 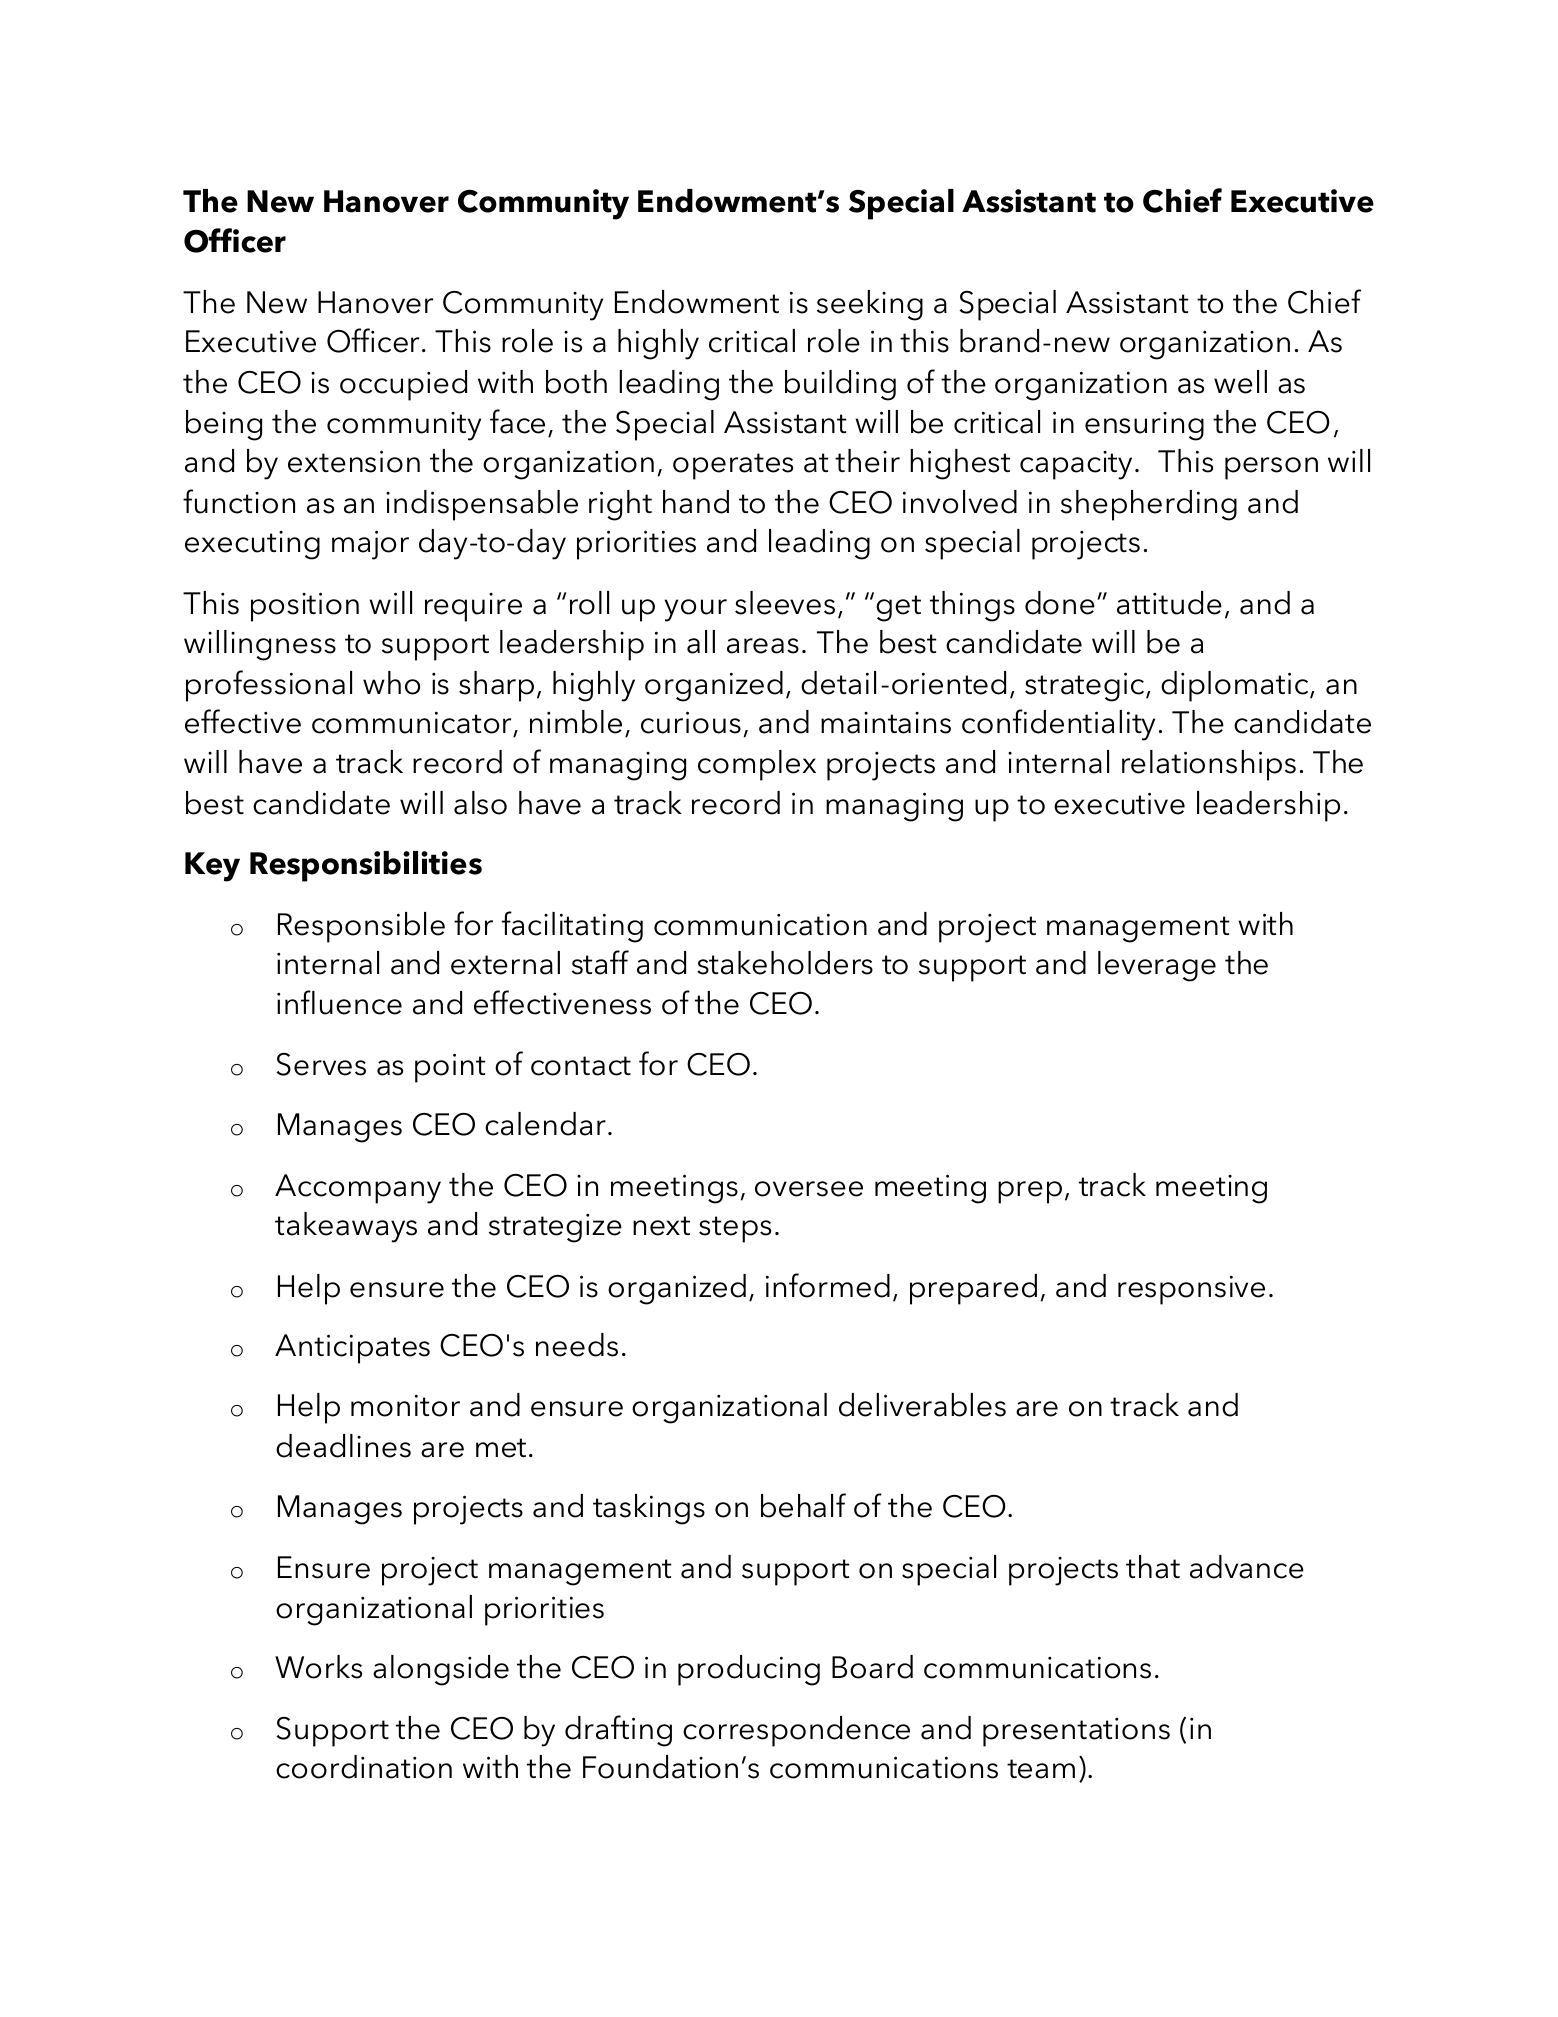 I want to click on well, so click(x=1240, y=382).
